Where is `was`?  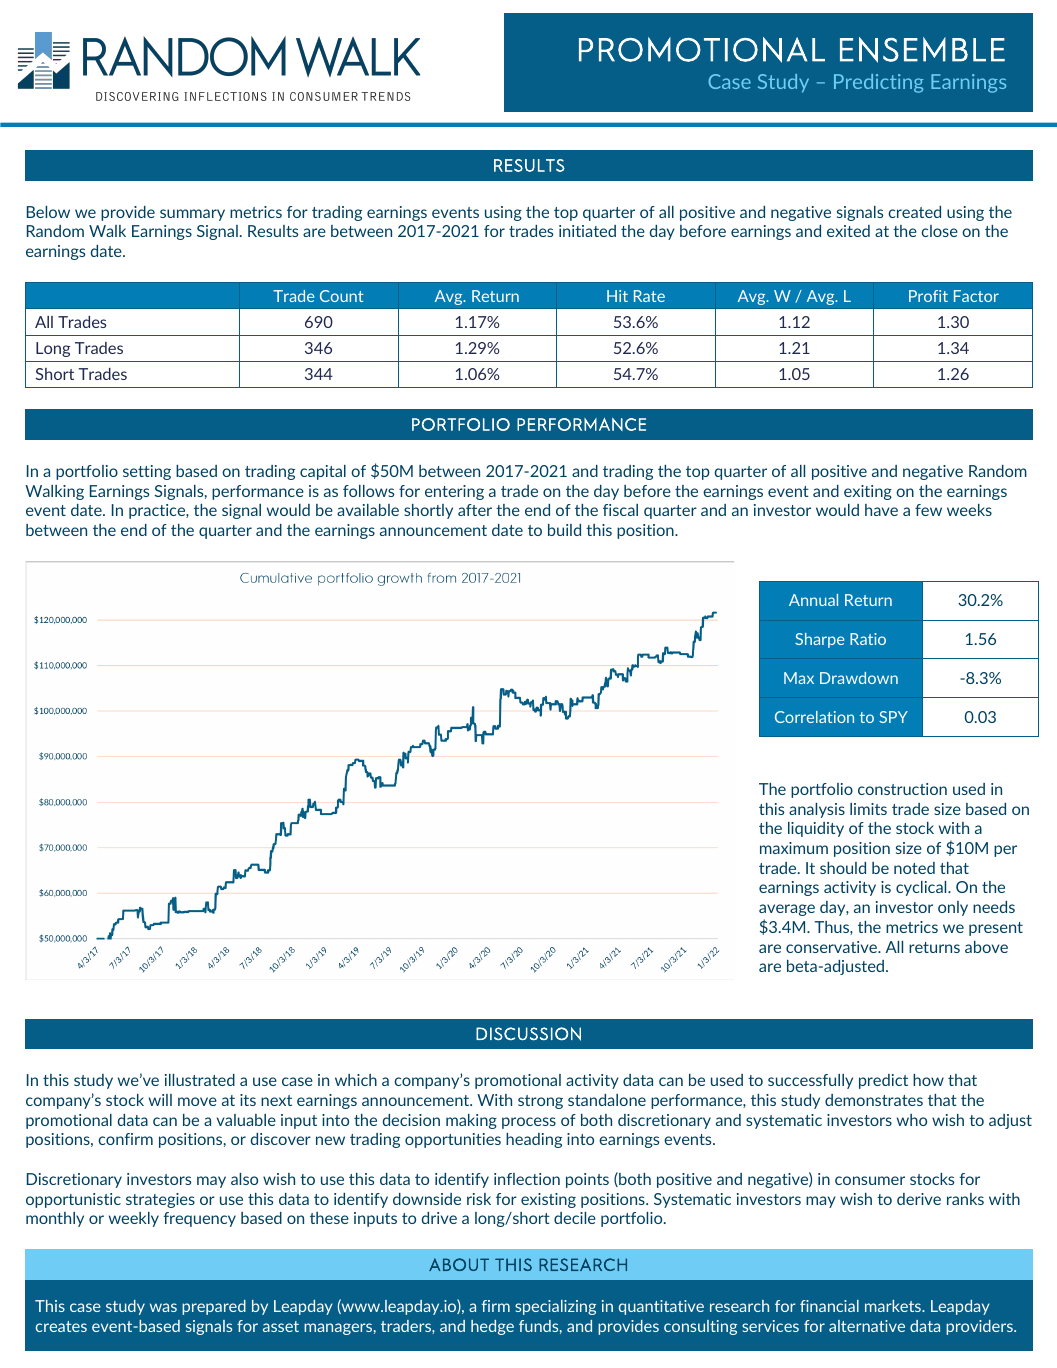 was is located at coordinates (163, 1307).
